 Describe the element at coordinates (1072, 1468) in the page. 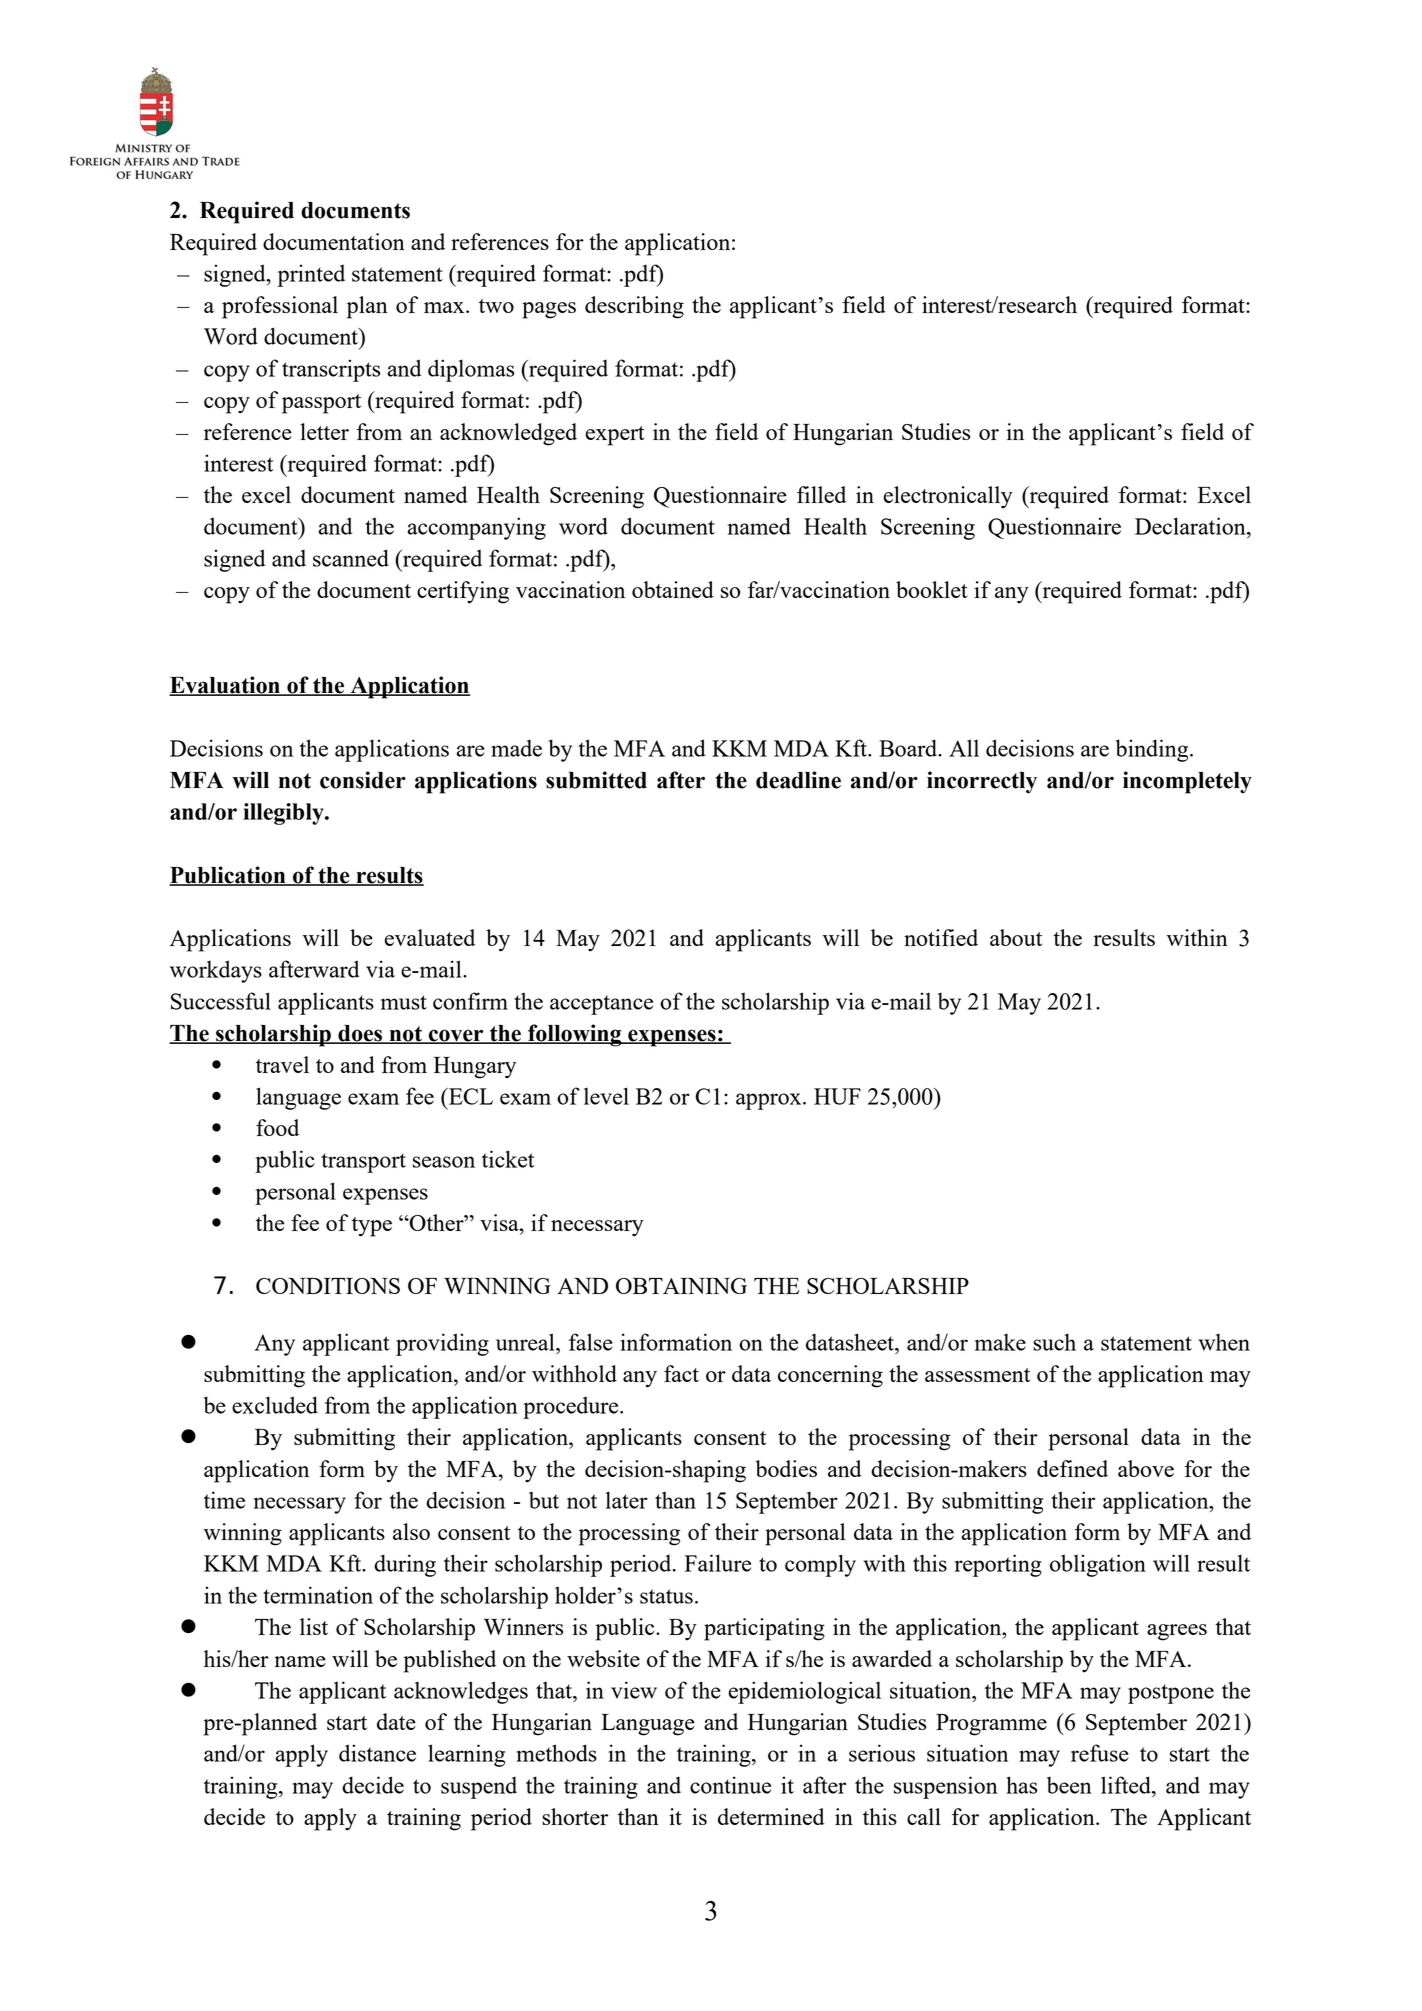

I see `defined` at that location.
